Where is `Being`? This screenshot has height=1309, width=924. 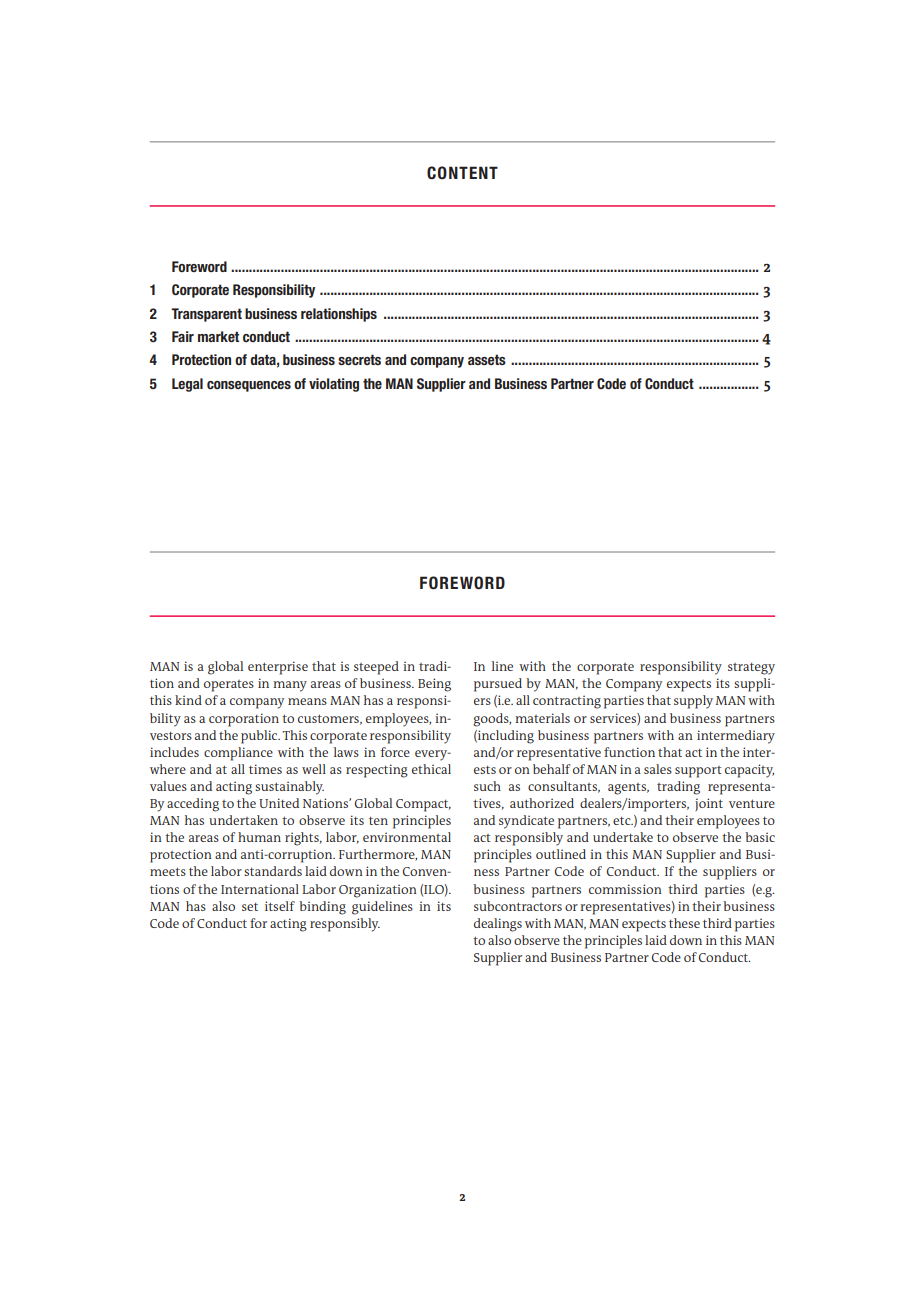
Being is located at coordinates (434, 685).
